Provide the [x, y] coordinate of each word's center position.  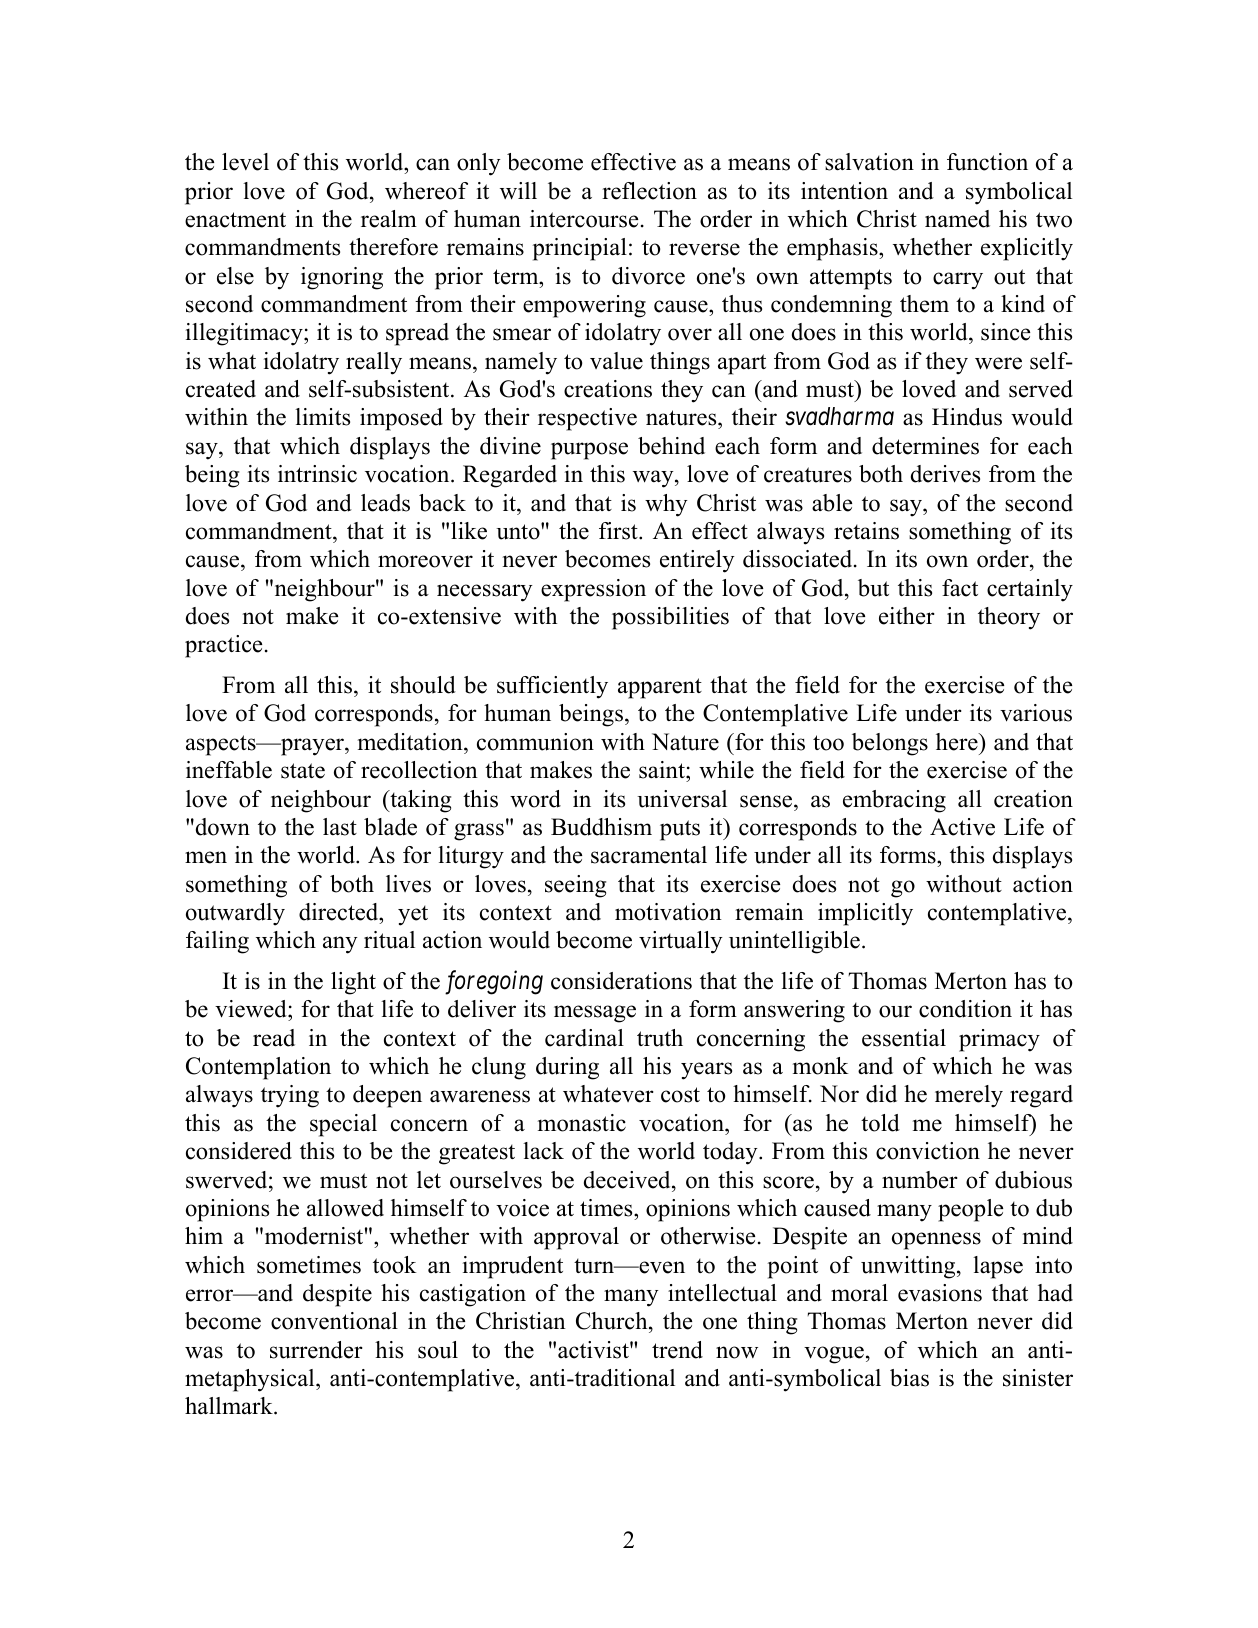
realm [389, 219]
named [957, 219]
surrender [316, 1350]
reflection [649, 191]
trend [677, 1350]
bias [909, 1378]
